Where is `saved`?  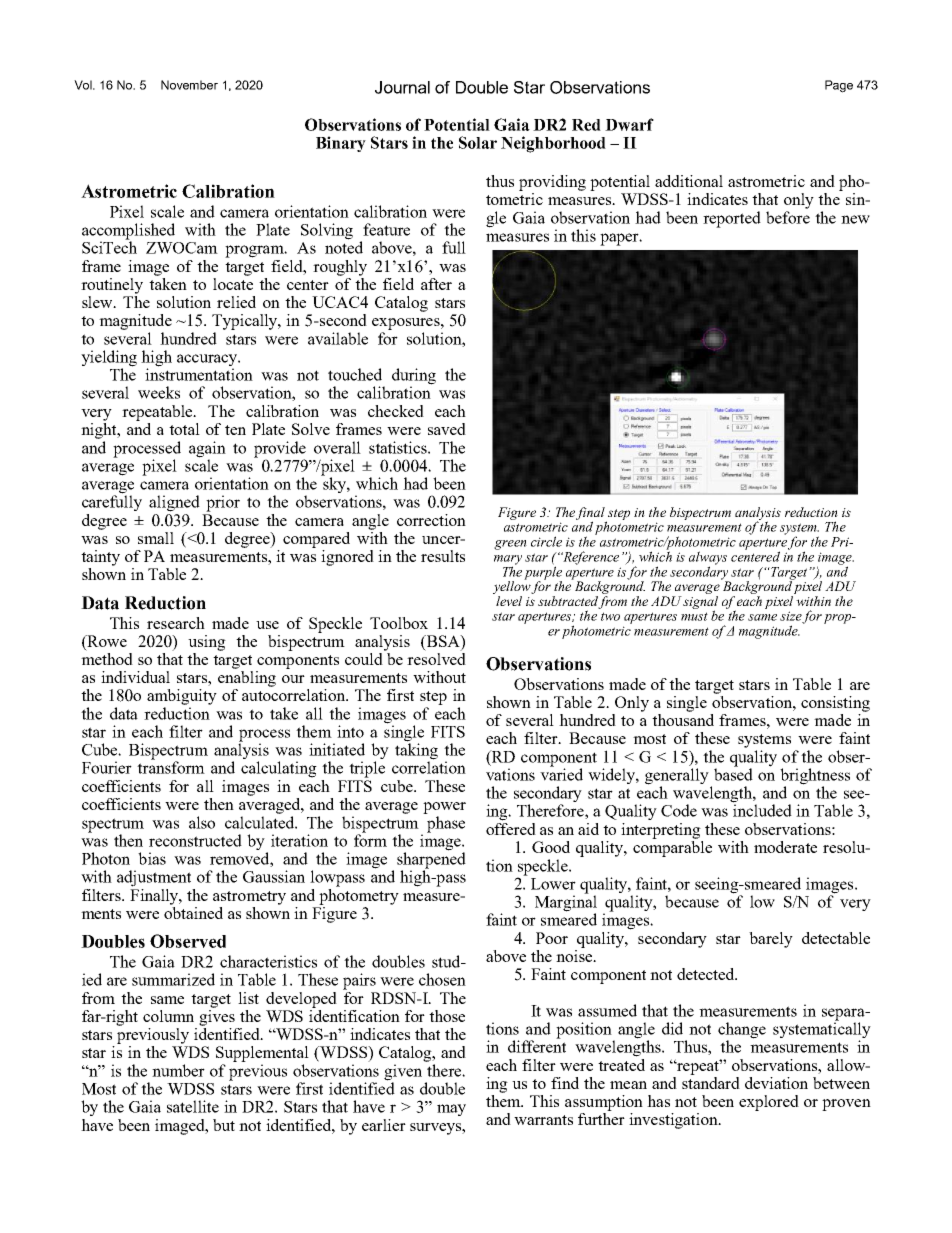
saved is located at coordinates (447, 429).
